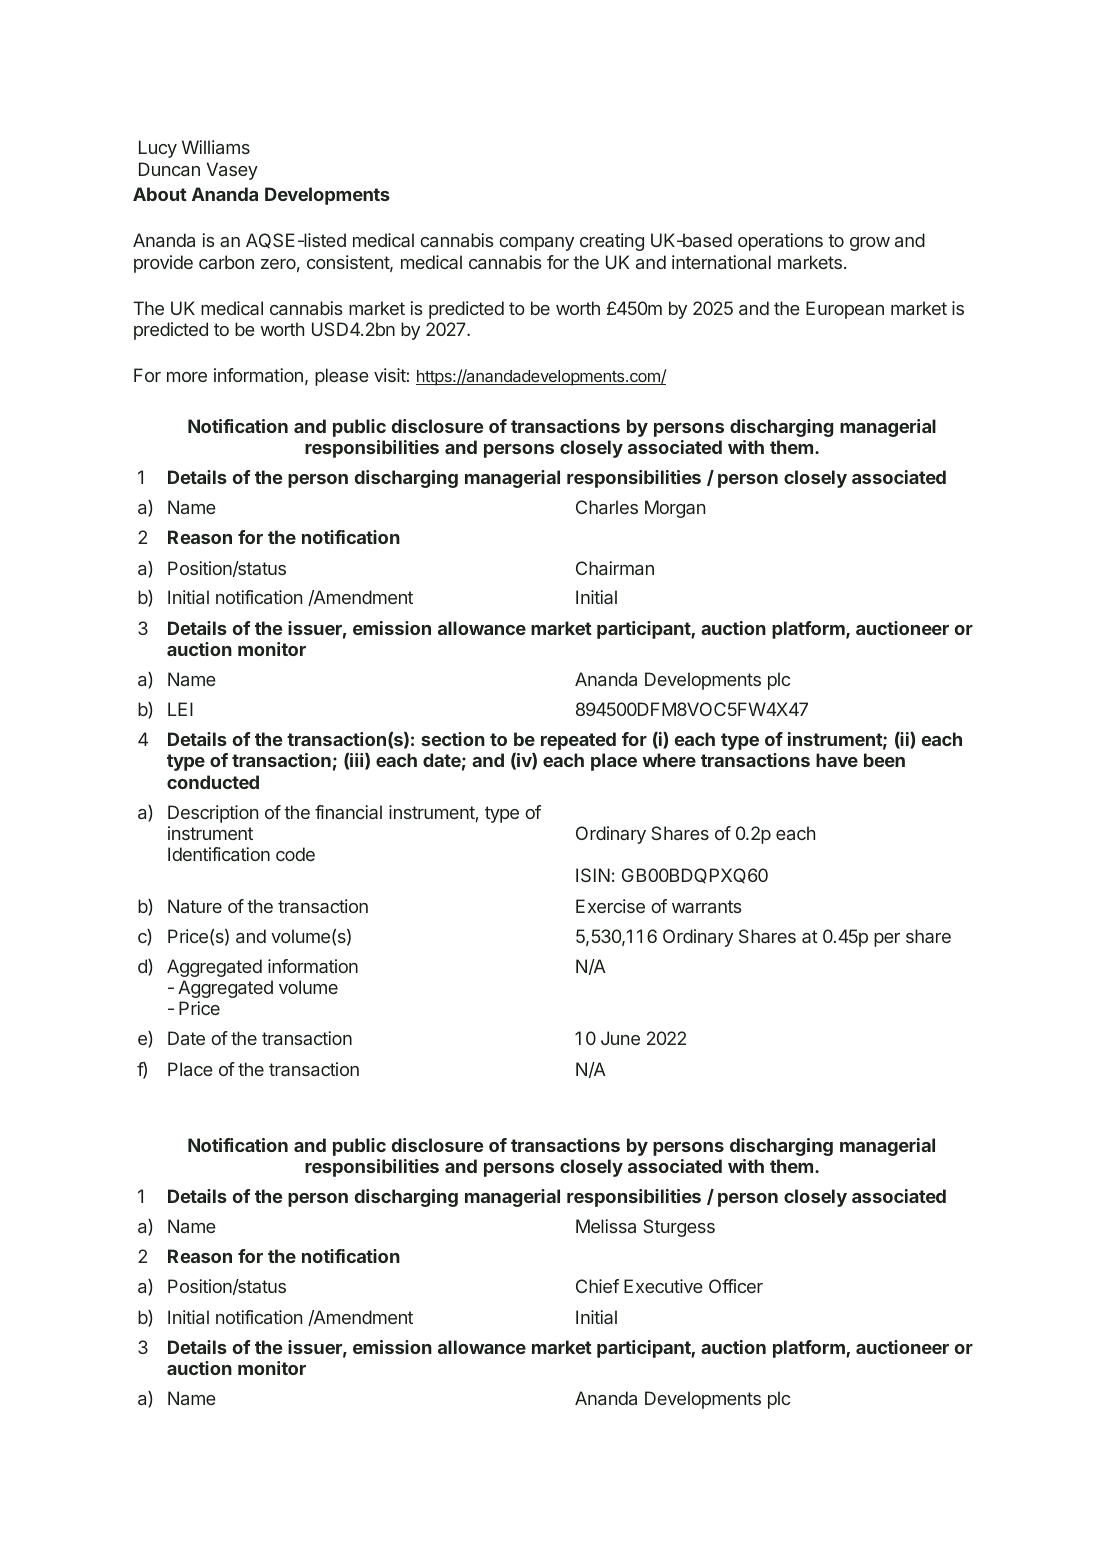 The height and width of the image is (1555, 1099). What do you see at coordinates (706, 906) in the image?
I see `warrants` at bounding box center [706, 906].
